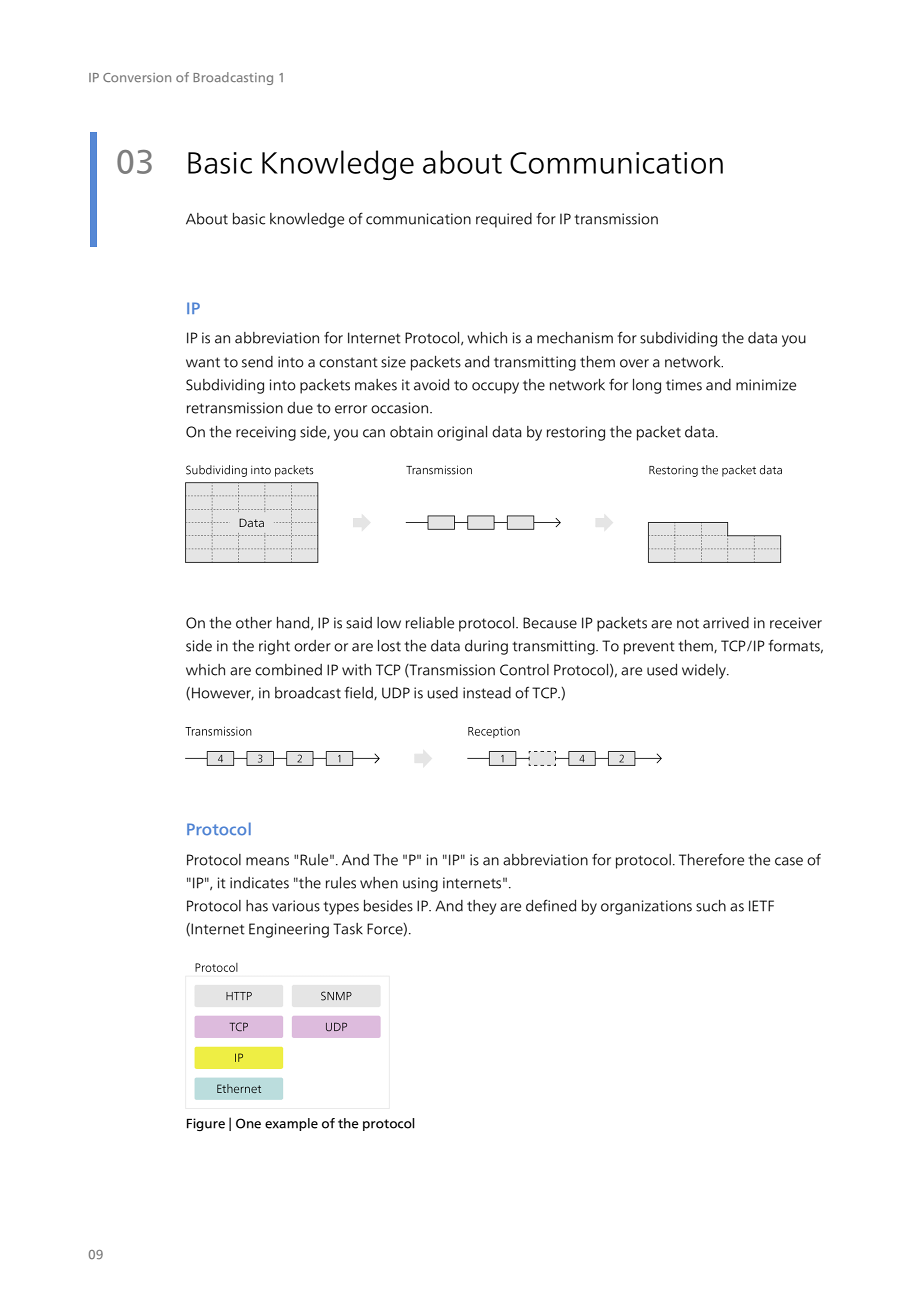  I want to click on Therefore, so click(711, 859).
